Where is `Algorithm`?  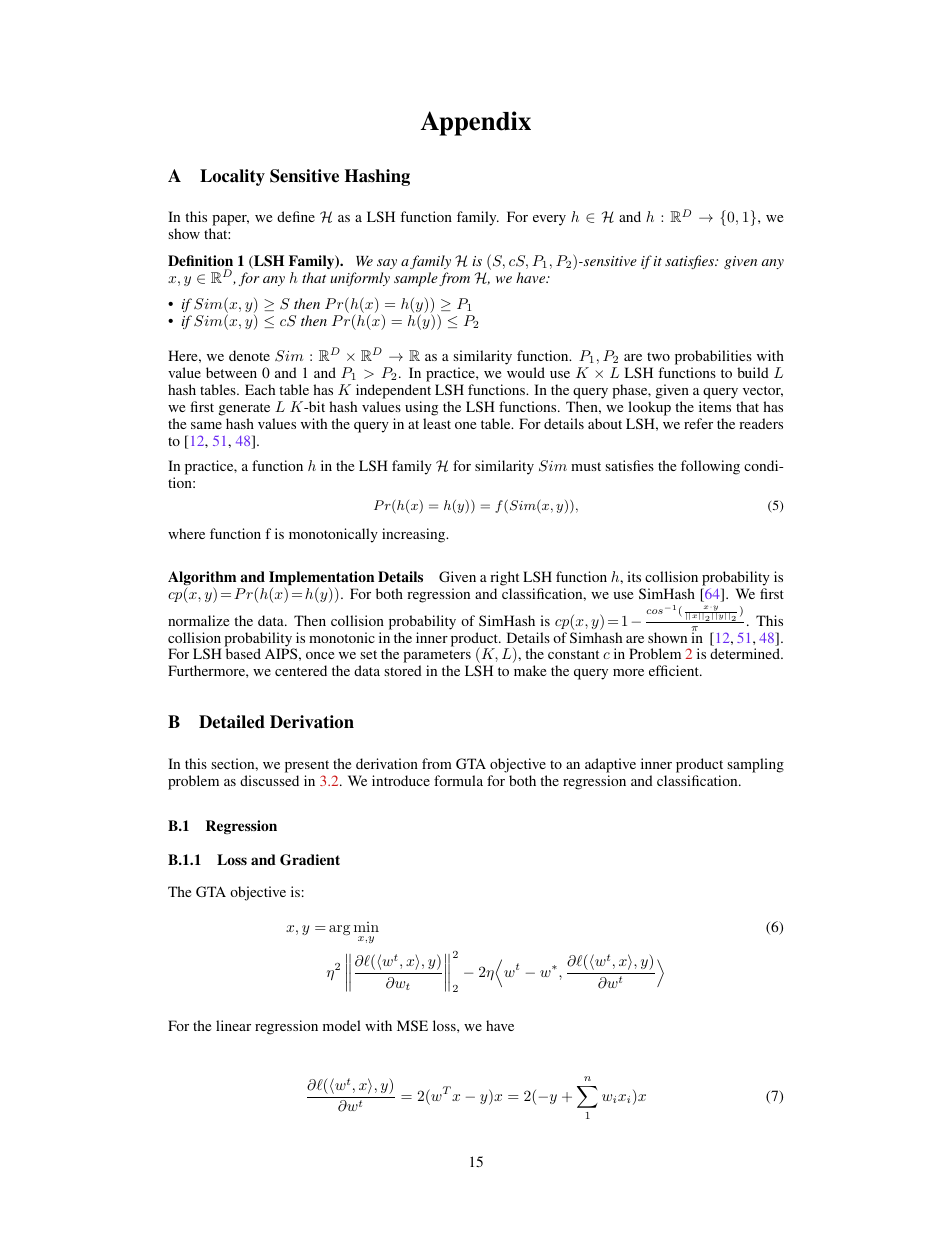
Algorithm is located at coordinates (202, 579).
